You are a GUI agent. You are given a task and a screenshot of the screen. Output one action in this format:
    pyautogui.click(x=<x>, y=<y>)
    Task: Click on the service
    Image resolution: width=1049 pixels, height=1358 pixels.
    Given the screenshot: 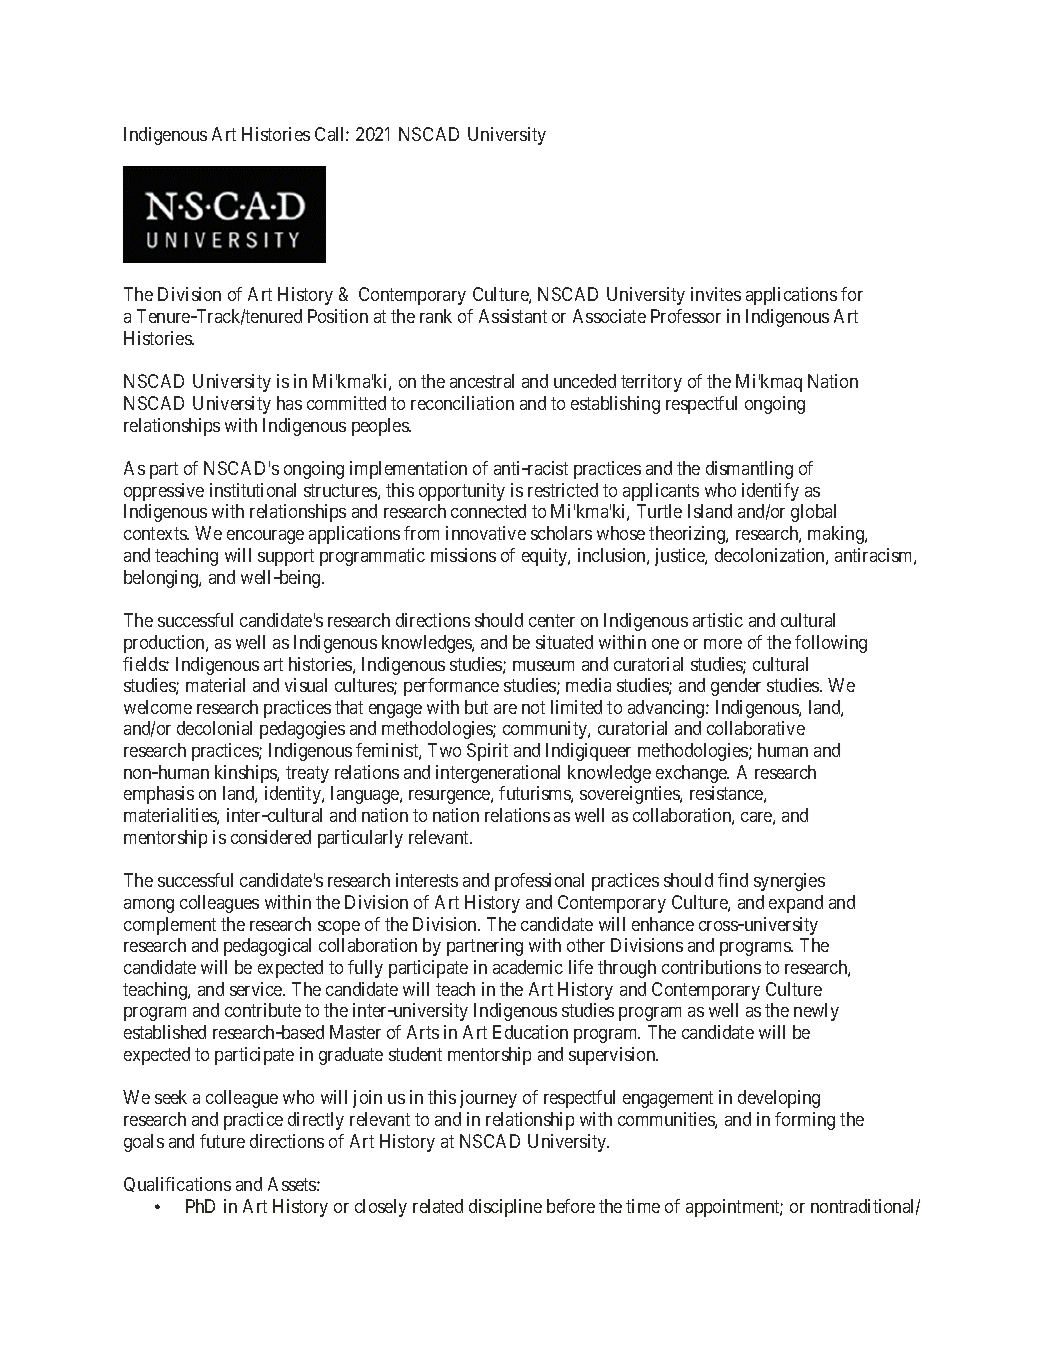 What is the action you would take?
    pyautogui.click(x=257, y=989)
